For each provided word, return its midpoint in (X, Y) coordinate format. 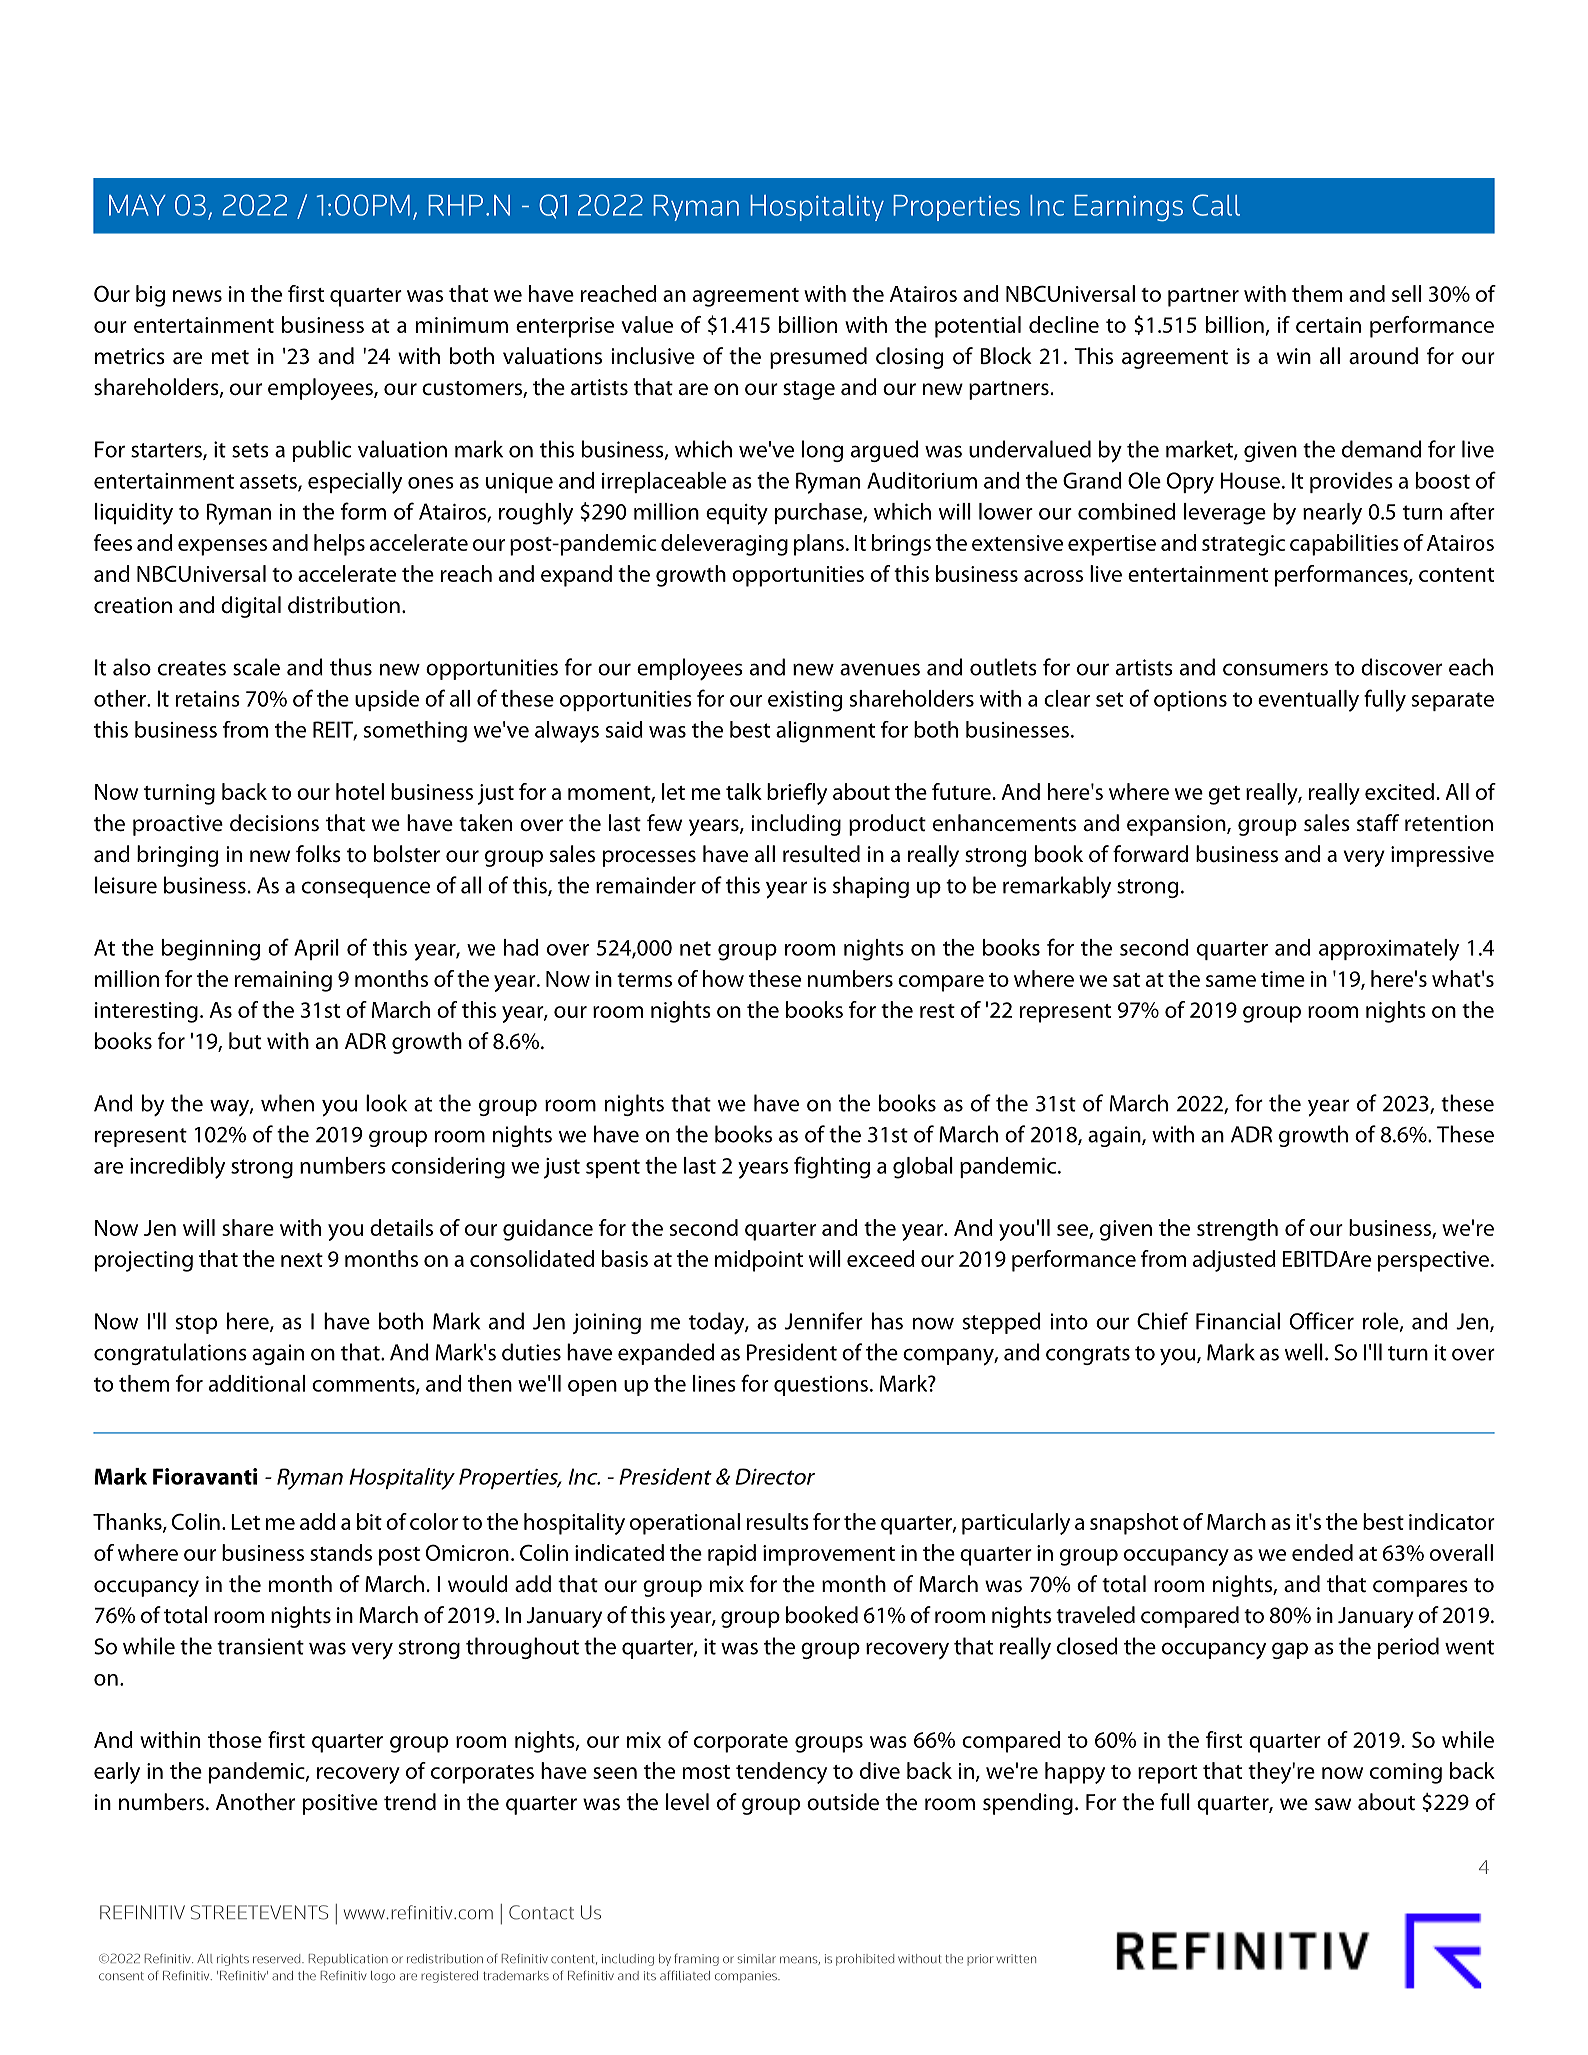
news (197, 296)
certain (1328, 325)
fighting (832, 1167)
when (287, 1103)
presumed (818, 358)
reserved (278, 1959)
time (1283, 979)
